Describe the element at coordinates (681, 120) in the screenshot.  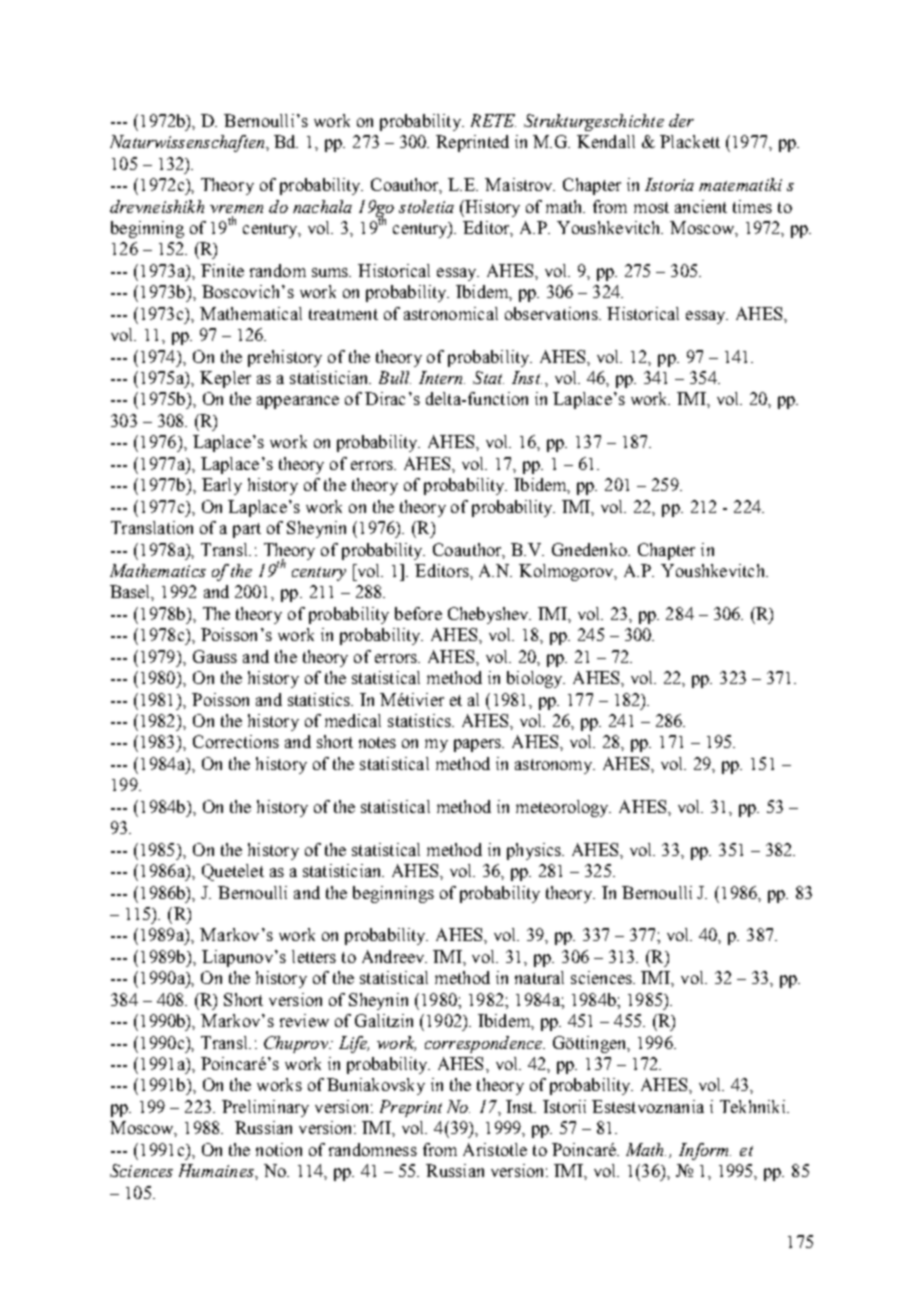
I see `der` at that location.
